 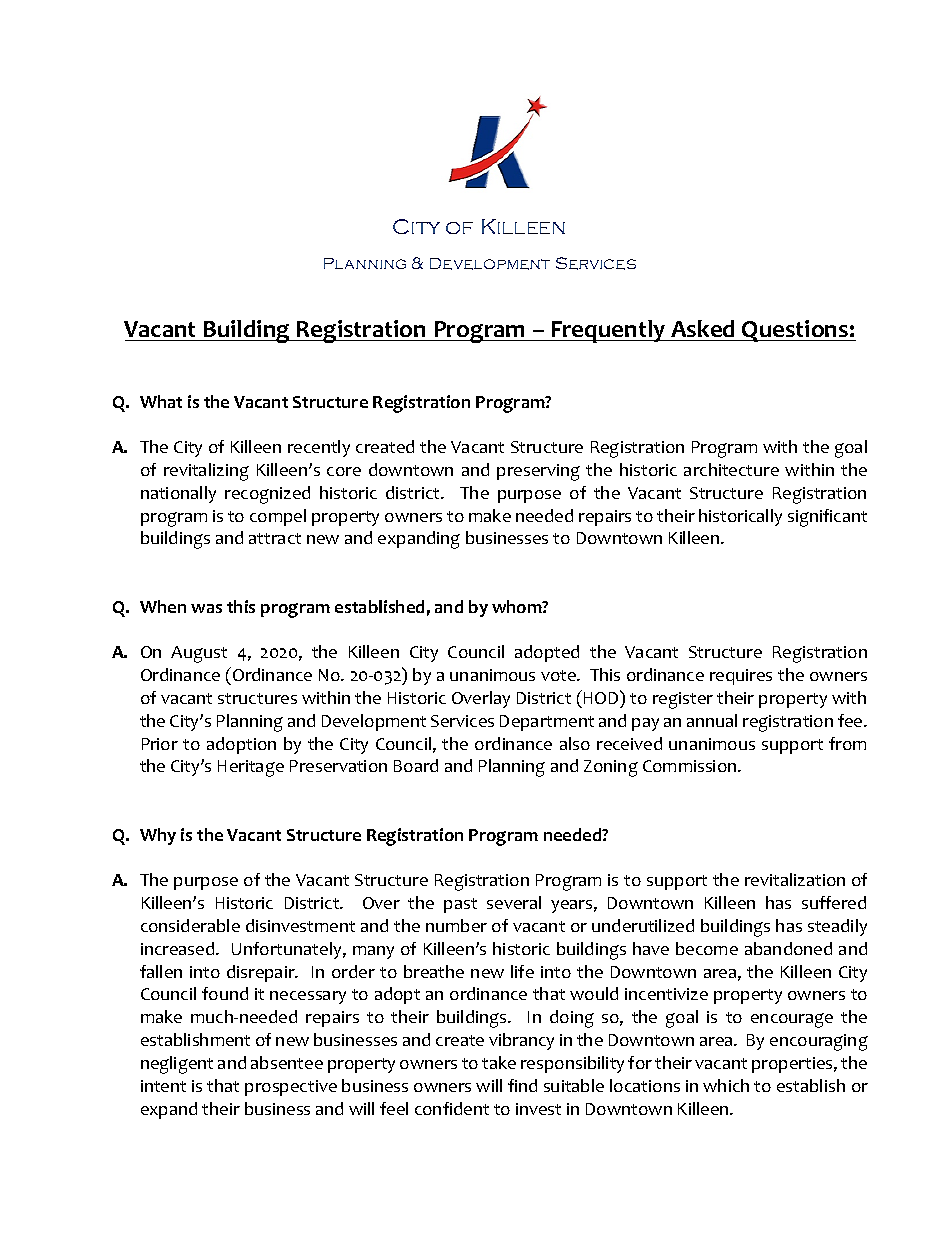 What do you see at coordinates (726, 1085) in the screenshot?
I see `which` at bounding box center [726, 1085].
